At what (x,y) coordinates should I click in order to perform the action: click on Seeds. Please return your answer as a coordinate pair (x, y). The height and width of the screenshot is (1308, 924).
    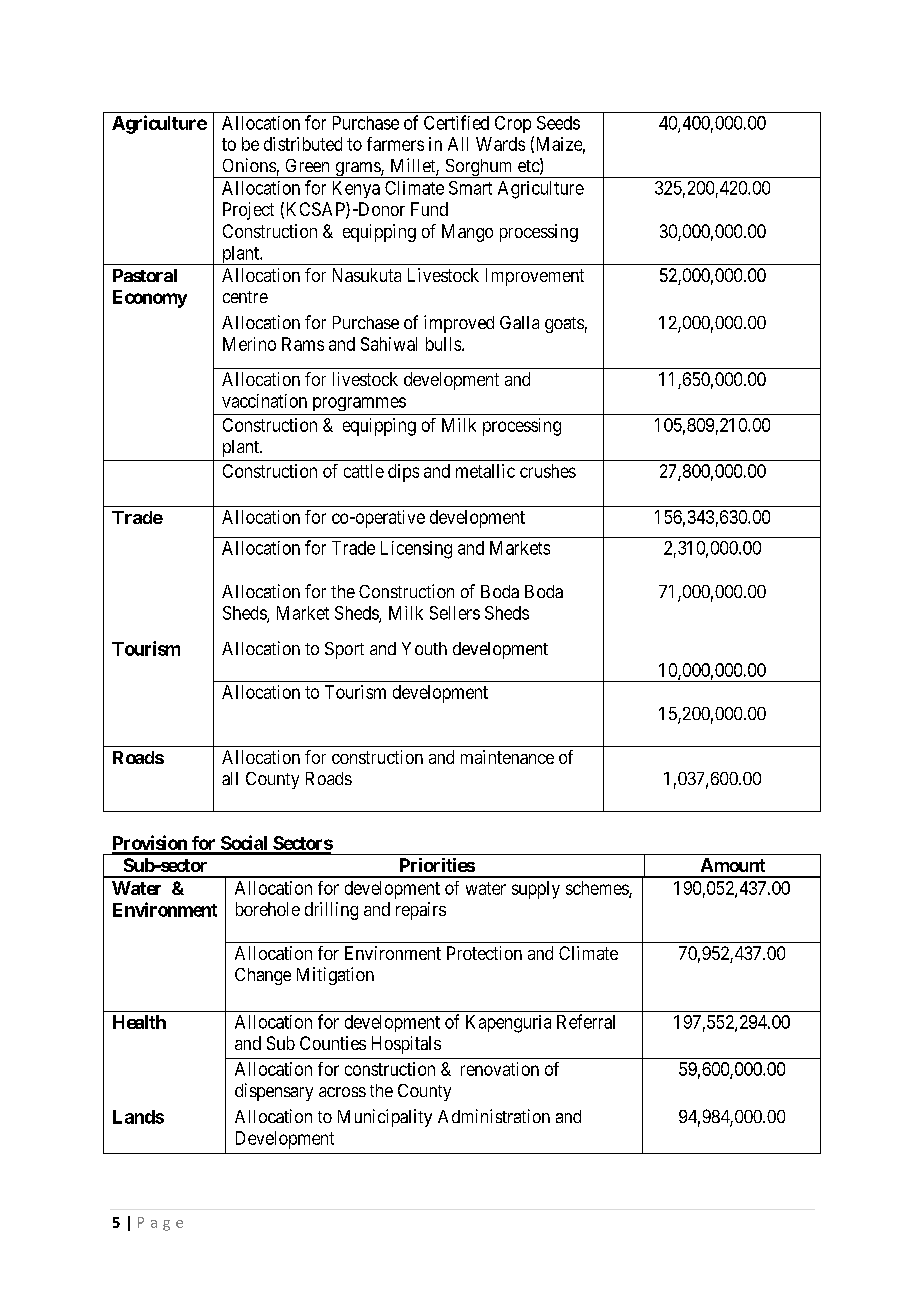
    Looking at the image, I should click on (558, 123).
